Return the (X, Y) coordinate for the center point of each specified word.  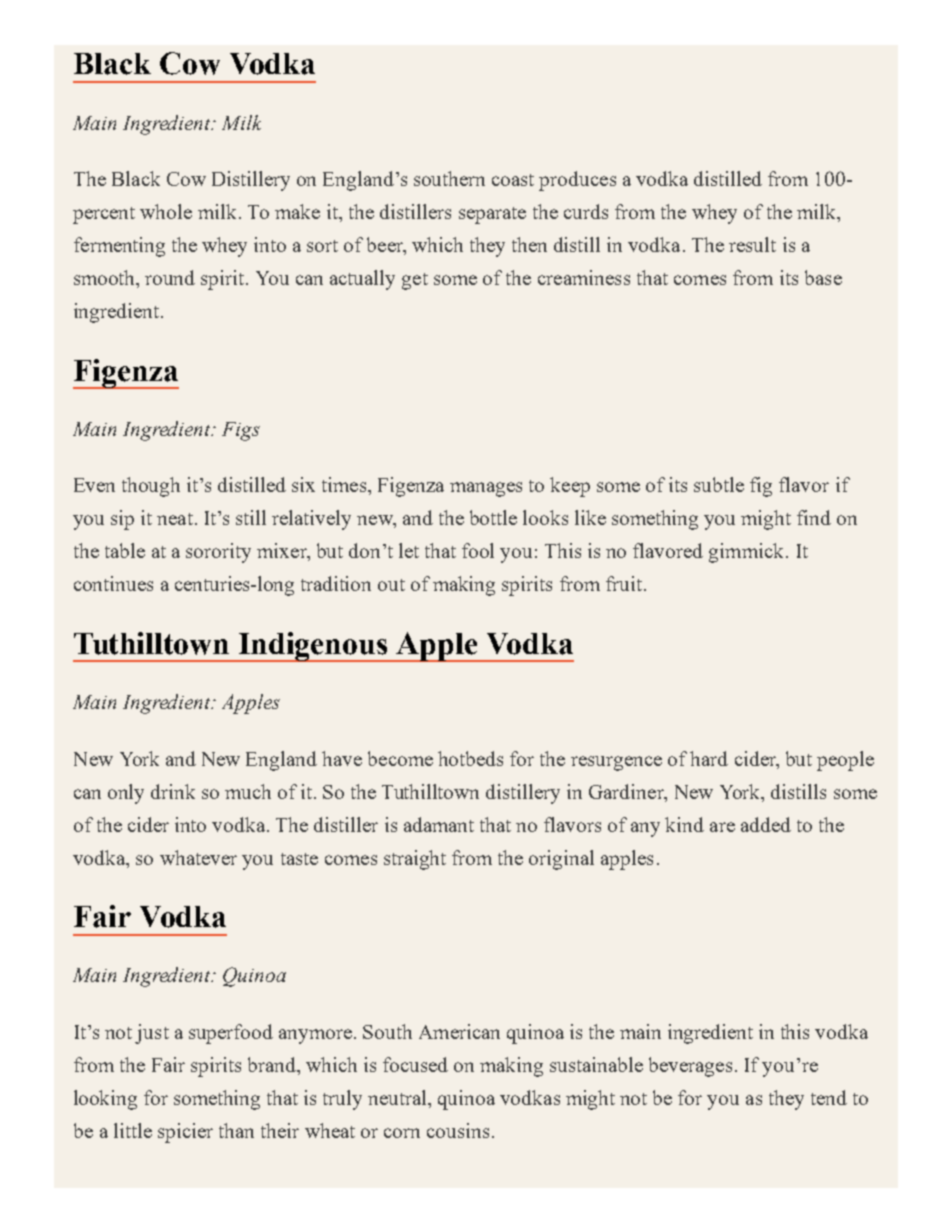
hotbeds (470, 758)
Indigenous (313, 647)
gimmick (748, 553)
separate (492, 215)
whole (166, 211)
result (752, 244)
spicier (185, 1133)
